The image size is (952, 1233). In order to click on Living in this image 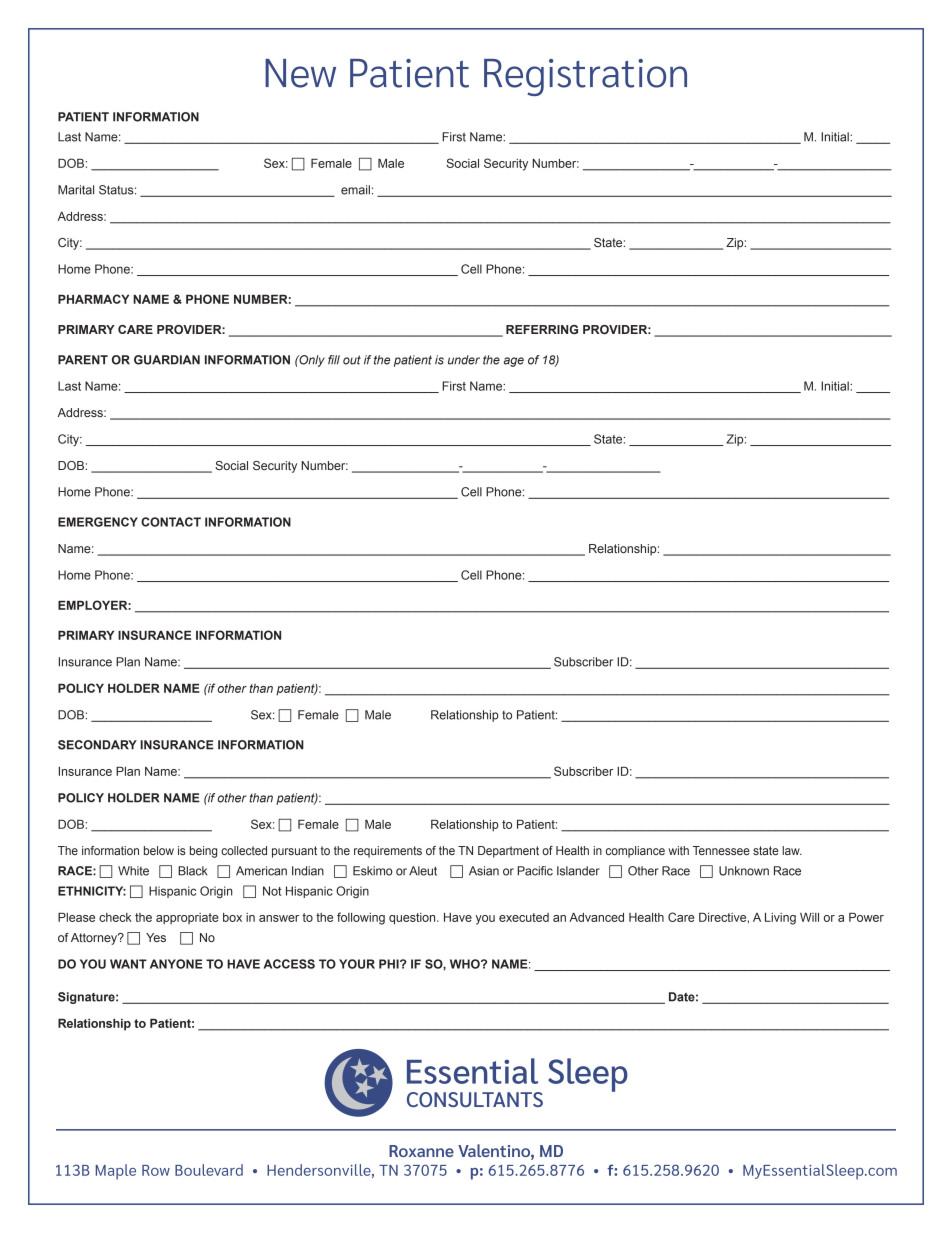, I will do `click(780, 919)`.
